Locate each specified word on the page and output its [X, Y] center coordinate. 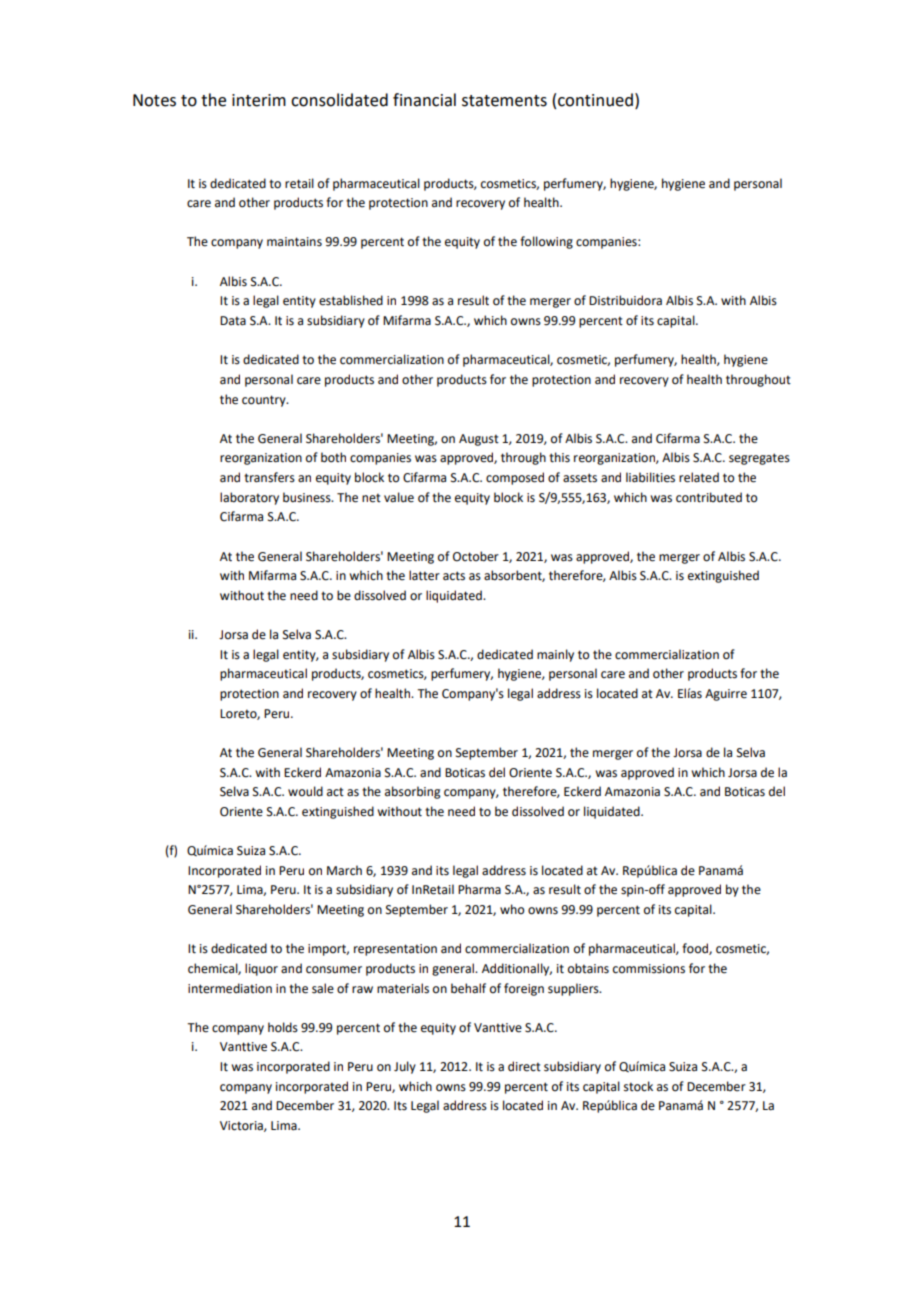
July [405, 1067]
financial [424, 100]
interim [259, 100]
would [305, 791]
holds [283, 1027]
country [265, 401]
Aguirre [726, 695]
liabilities [650, 477]
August [479, 440]
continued [595, 100]
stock [638, 1086]
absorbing [413, 792]
